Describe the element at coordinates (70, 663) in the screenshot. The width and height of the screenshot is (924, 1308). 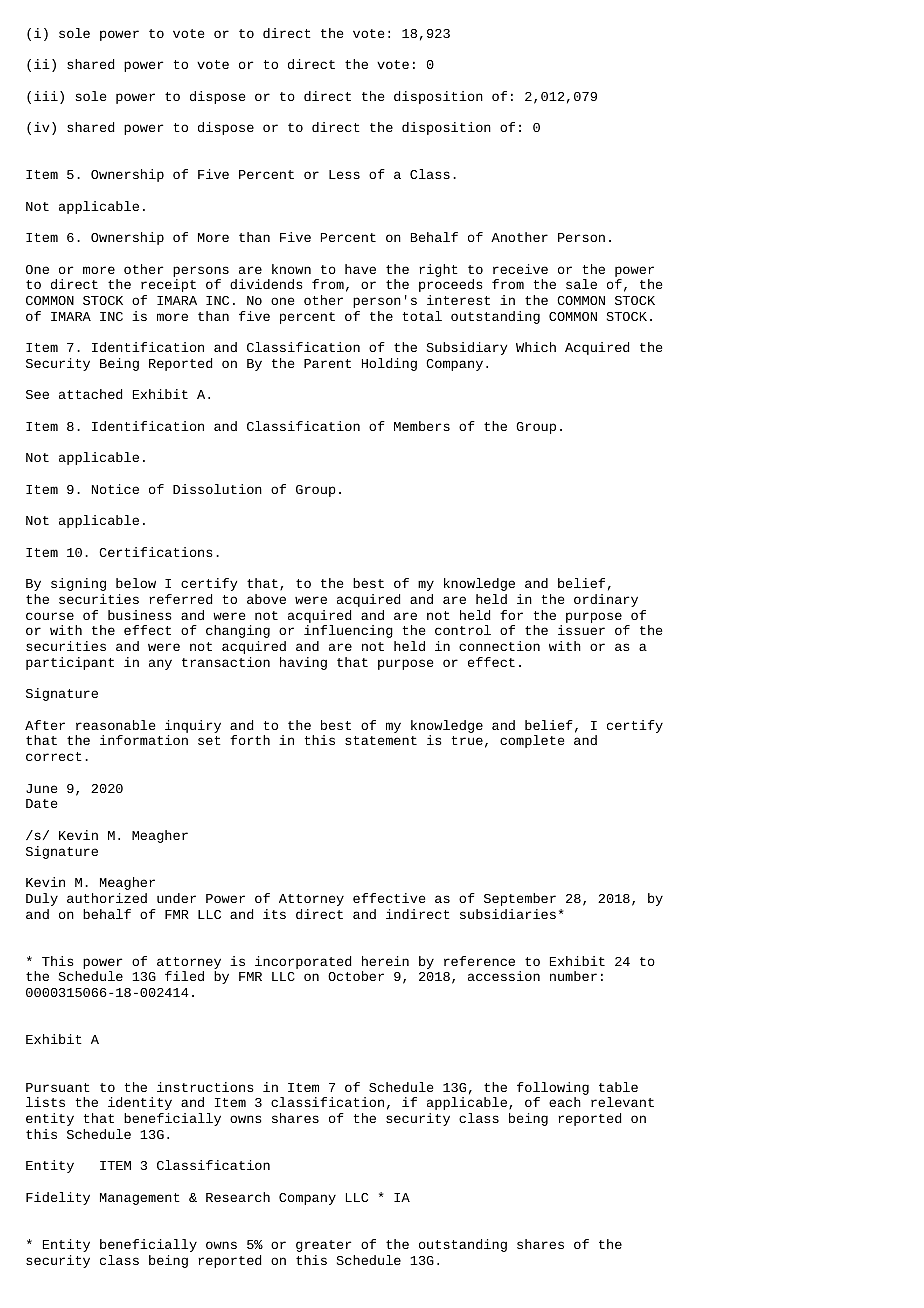
I see `participant` at that location.
